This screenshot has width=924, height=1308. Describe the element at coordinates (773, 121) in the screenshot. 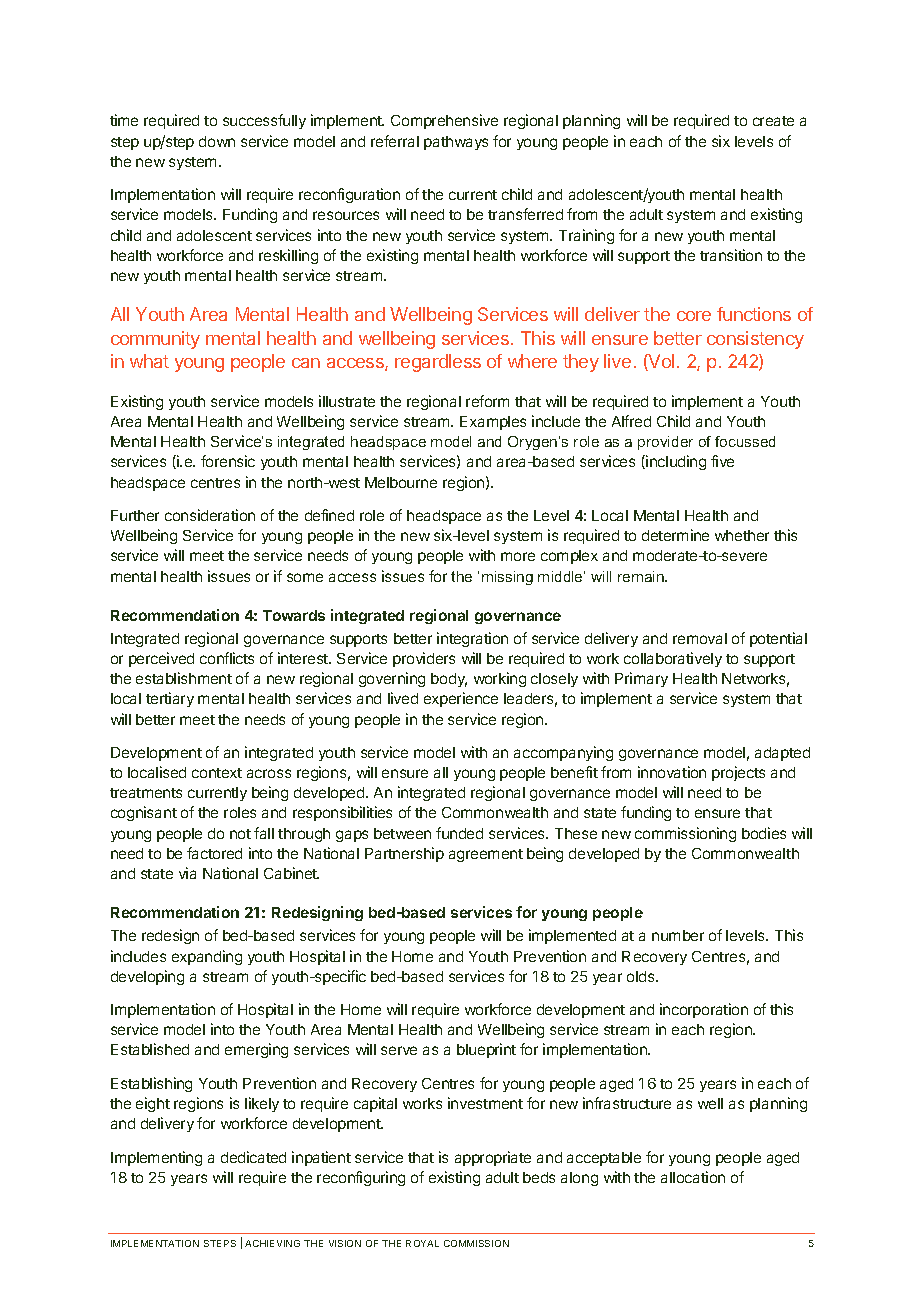

I see `create` at that location.
